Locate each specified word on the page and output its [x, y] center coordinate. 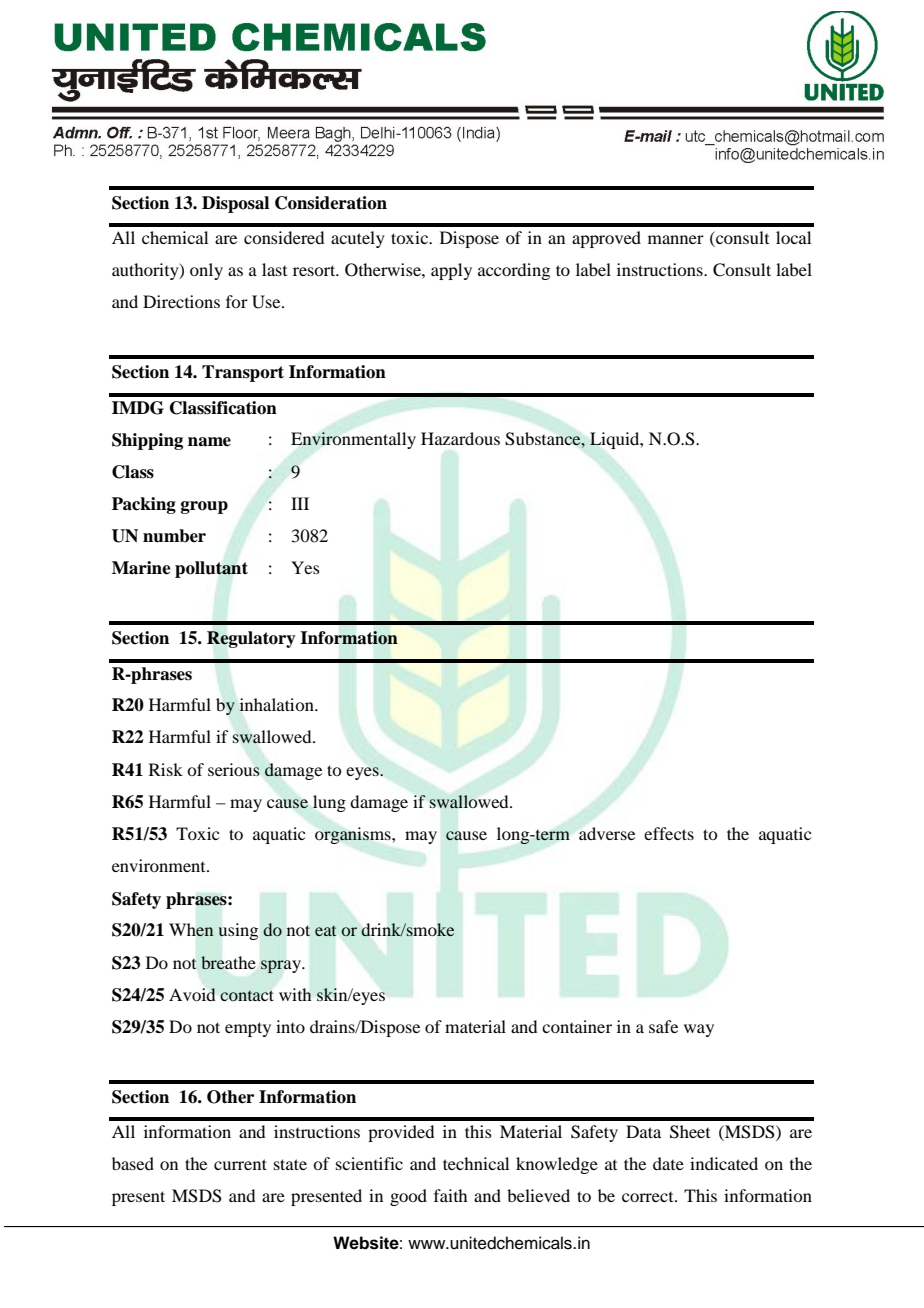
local [793, 237]
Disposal [235, 204]
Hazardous [460, 438]
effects [669, 833]
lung [329, 803]
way [699, 1030]
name [209, 442]
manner [676, 239]
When [191, 930]
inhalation [277, 704]
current [240, 1164]
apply [451, 271]
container [577, 1026]
